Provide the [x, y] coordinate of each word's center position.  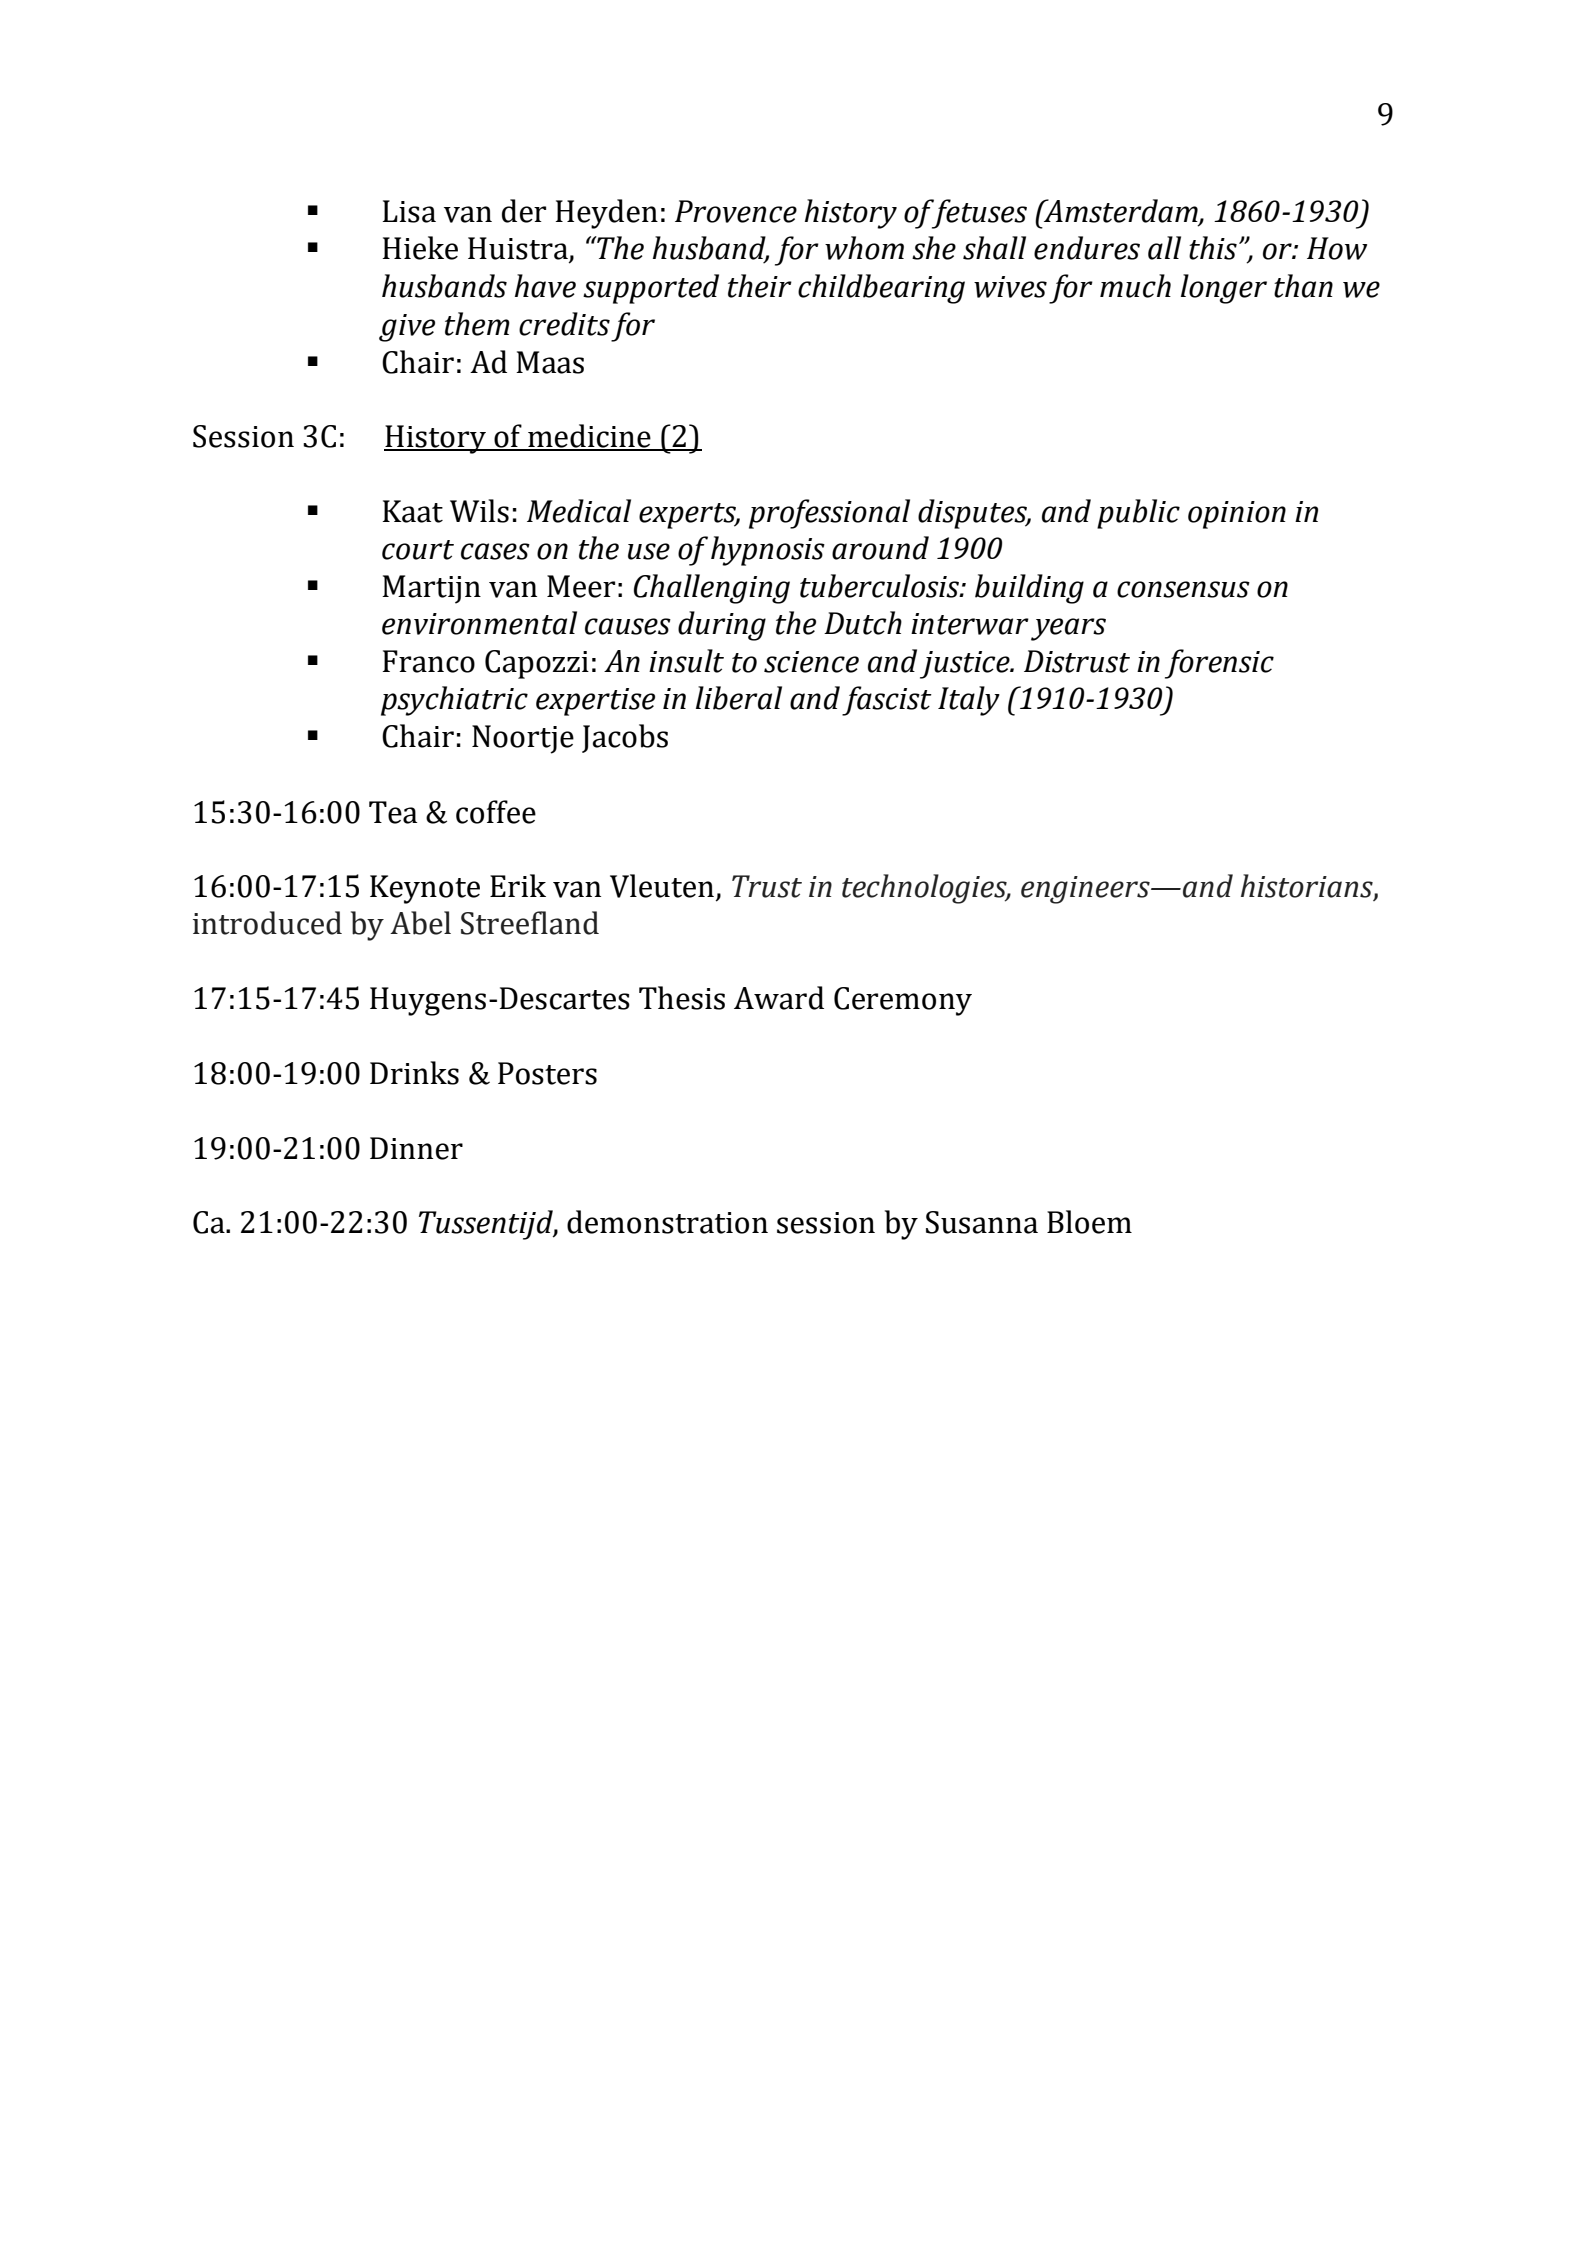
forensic [1219, 664]
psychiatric [454, 701]
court [418, 550]
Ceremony [903, 1001]
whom [864, 248]
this [1213, 248]
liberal [739, 698]
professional [829, 514]
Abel [420, 923]
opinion [1237, 515]
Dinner [416, 1148]
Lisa [409, 211]
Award [779, 998]
